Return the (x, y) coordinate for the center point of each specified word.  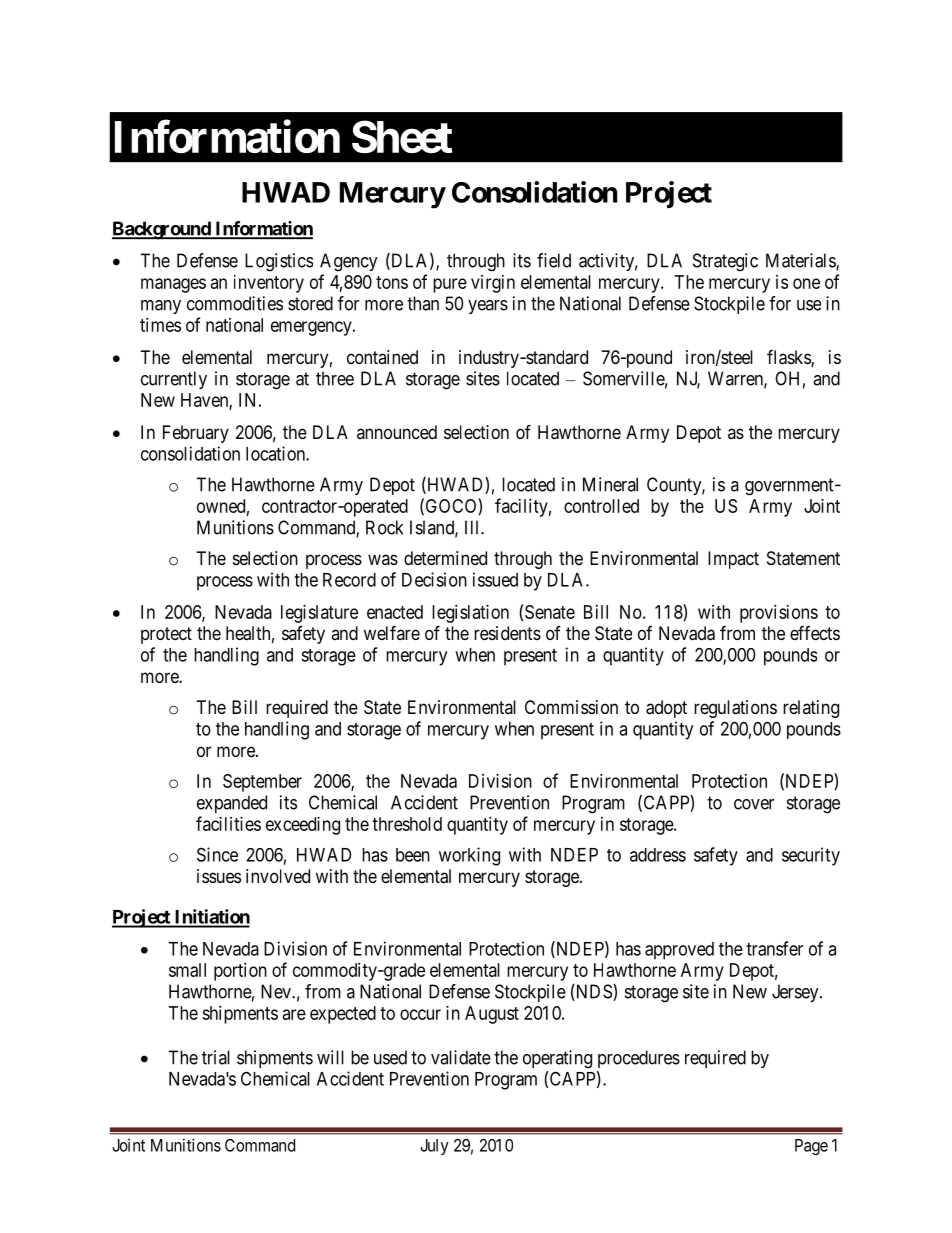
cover (754, 804)
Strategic (725, 262)
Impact (733, 560)
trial (216, 1057)
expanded (232, 804)
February (196, 434)
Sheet (402, 137)
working (469, 856)
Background (162, 230)
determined (445, 558)
